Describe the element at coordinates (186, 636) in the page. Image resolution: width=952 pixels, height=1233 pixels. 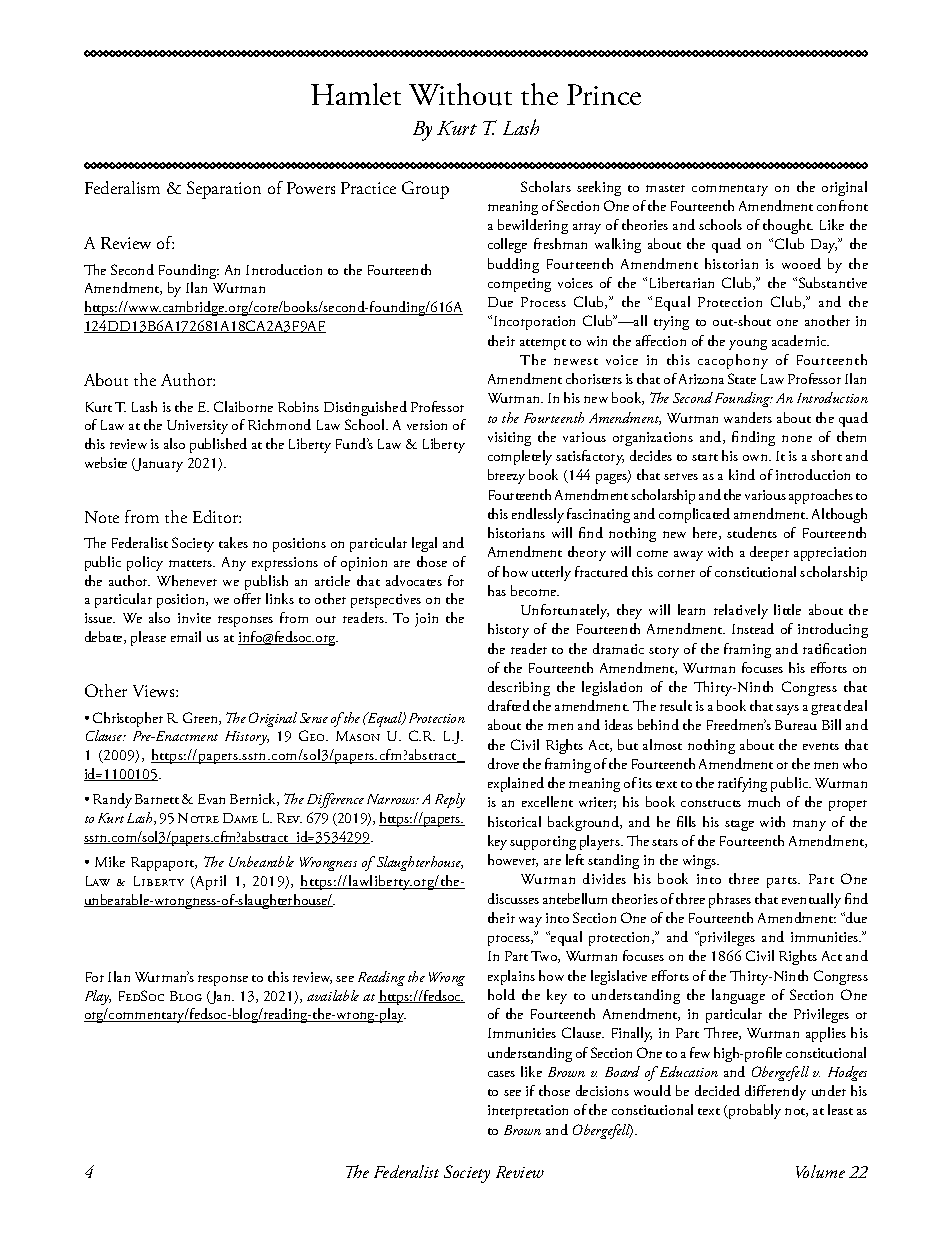
I see `email` at that location.
